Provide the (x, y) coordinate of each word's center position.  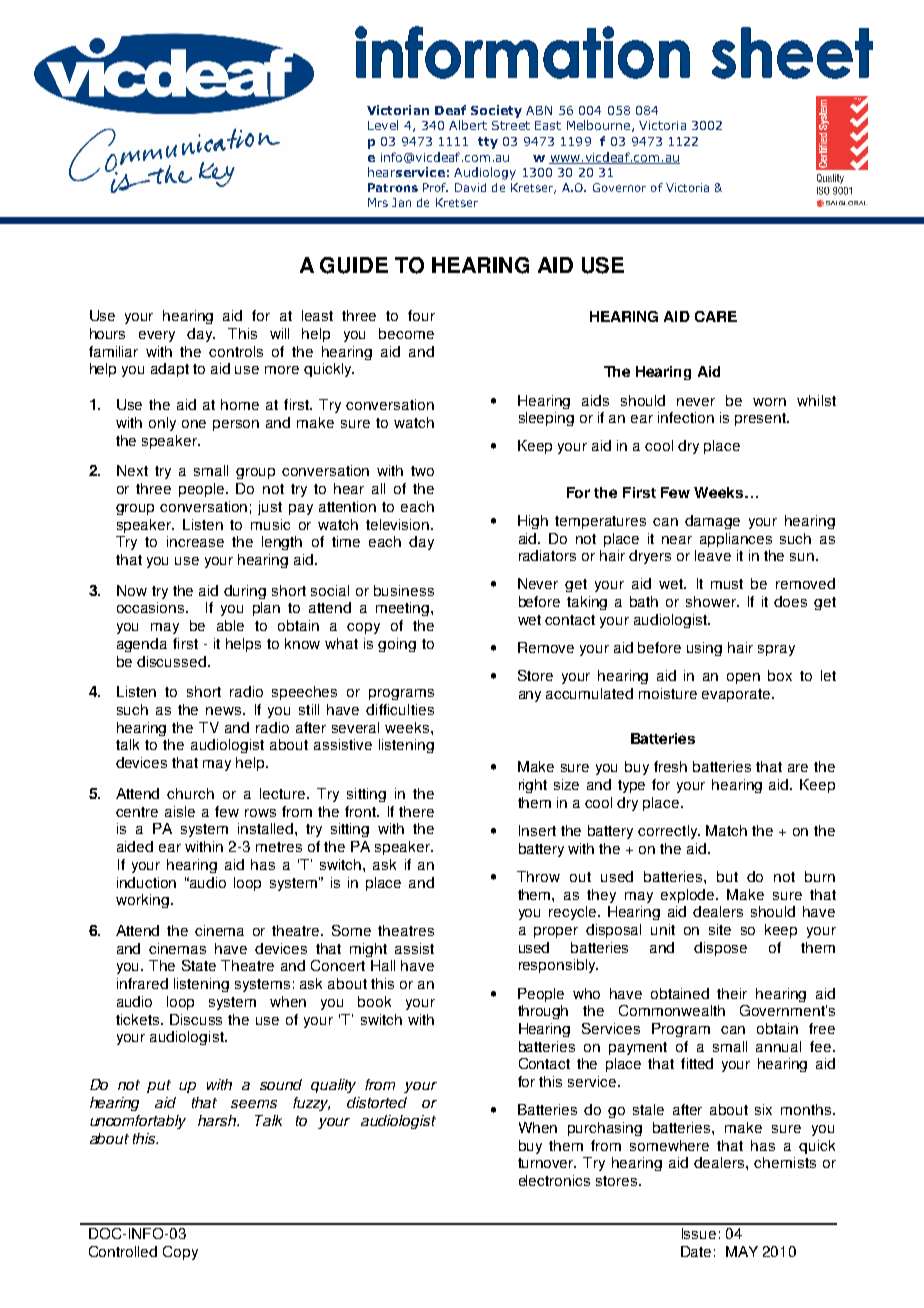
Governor (619, 187)
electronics (554, 1180)
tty (488, 143)
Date (696, 1251)
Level (383, 125)
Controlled (123, 1251)
